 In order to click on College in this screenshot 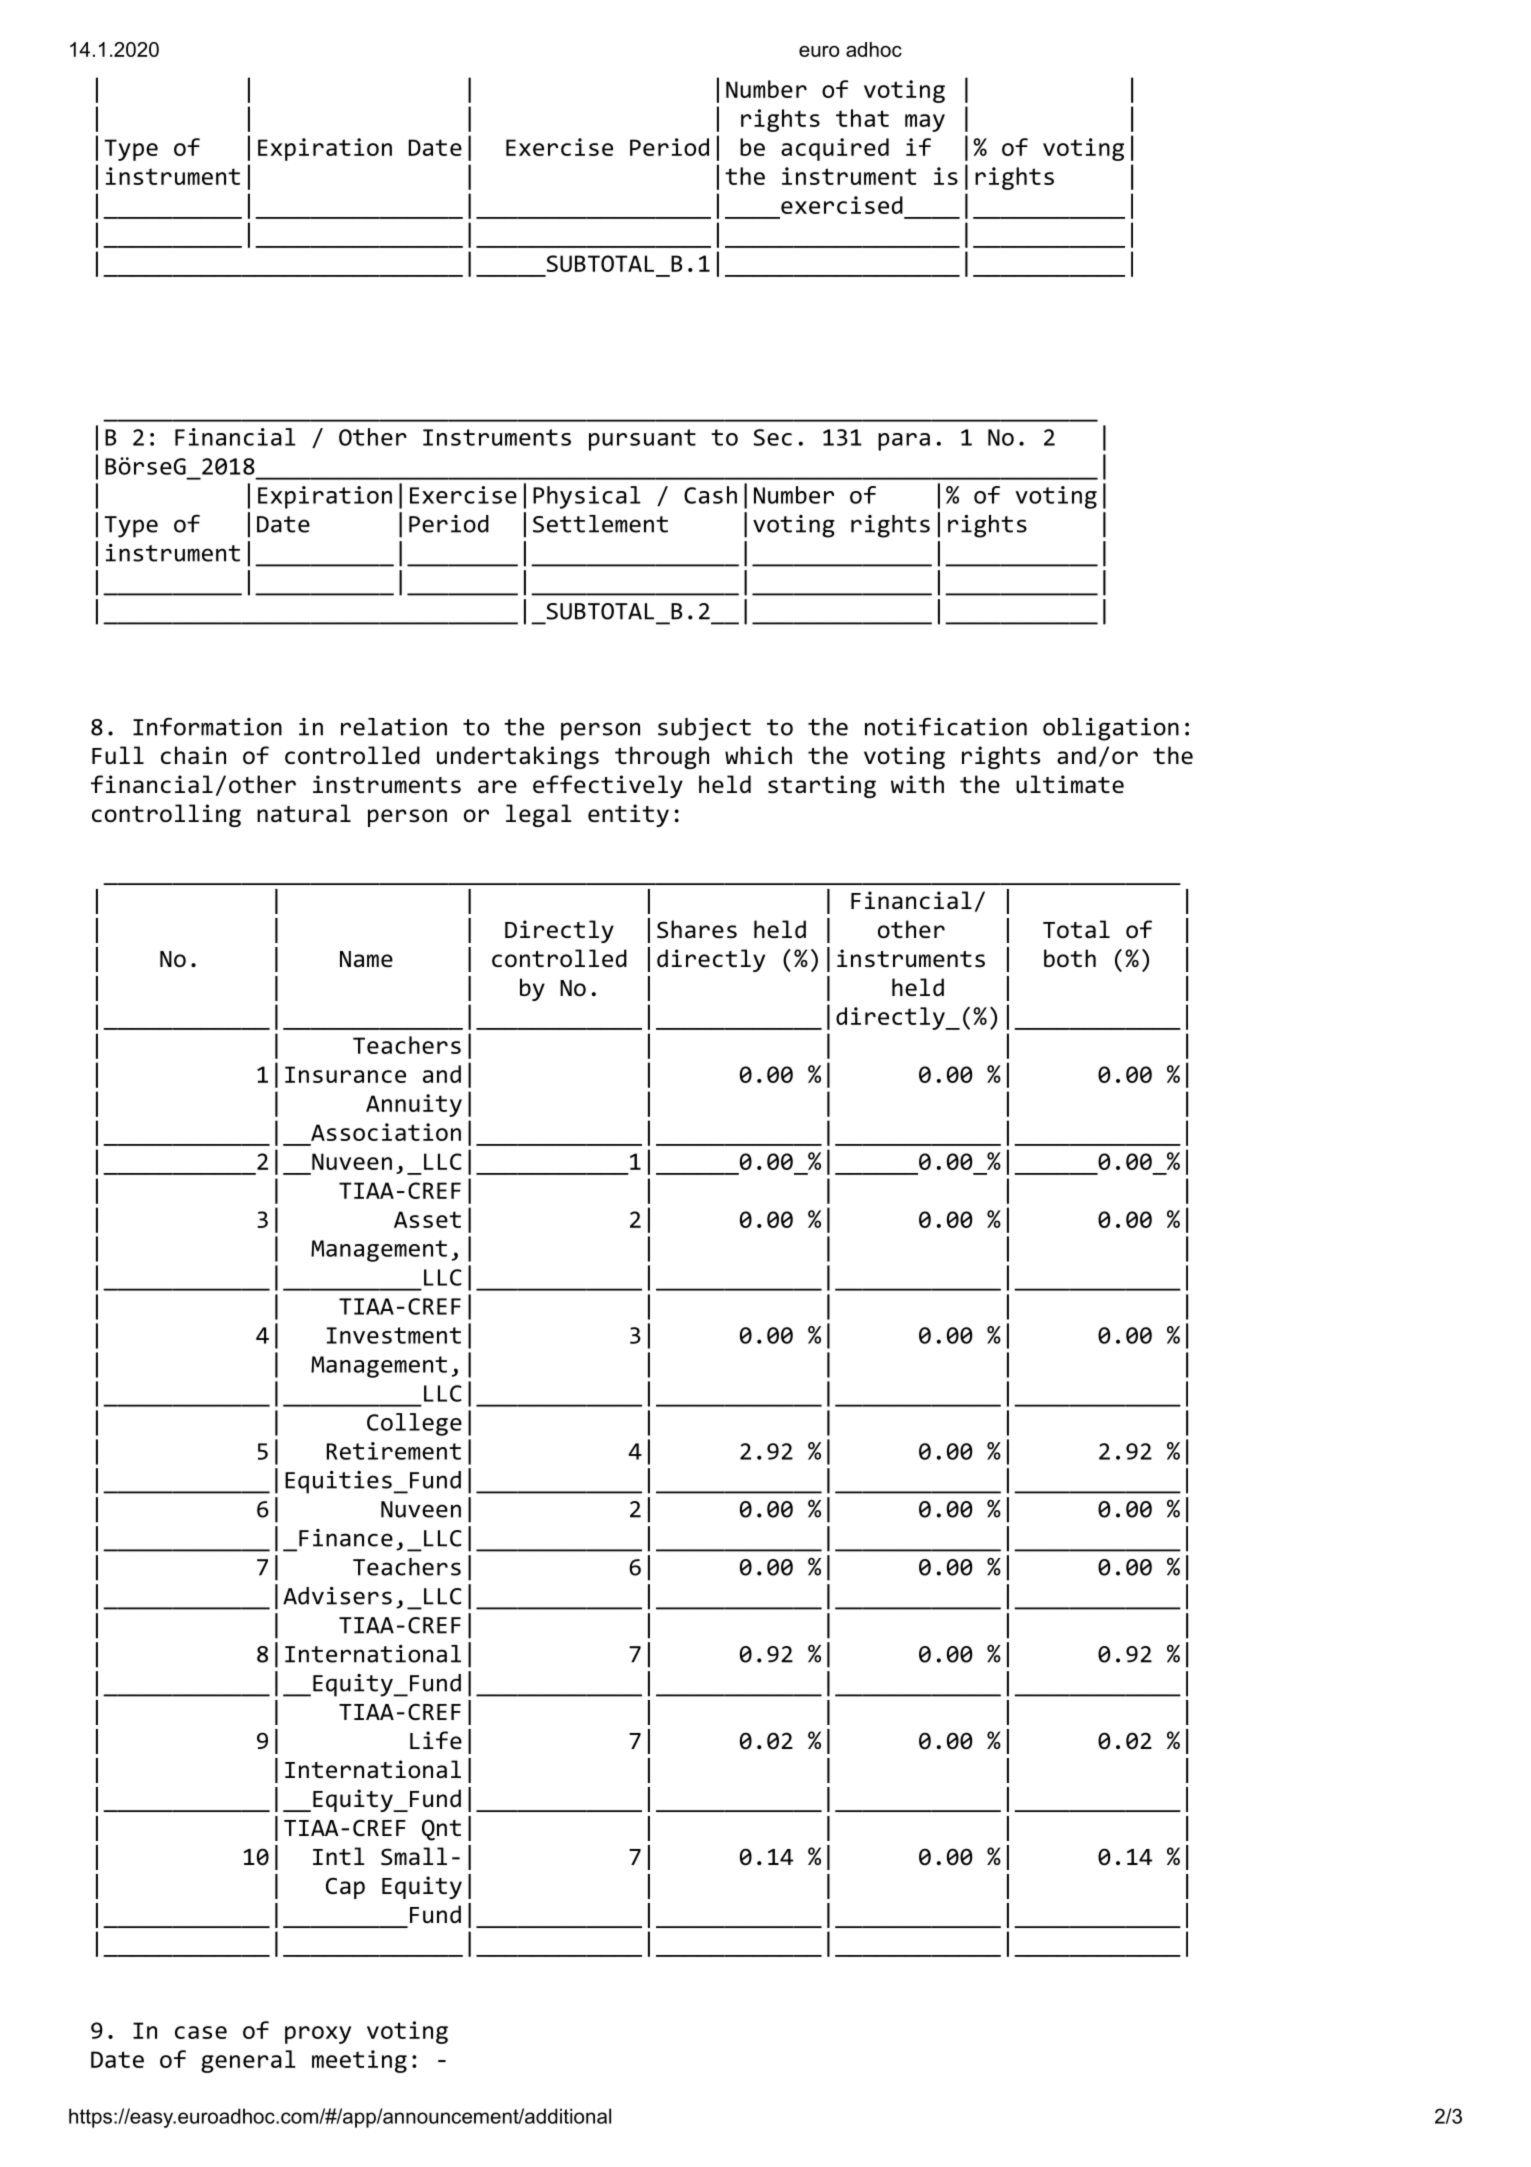, I will do `click(414, 1424)`.
